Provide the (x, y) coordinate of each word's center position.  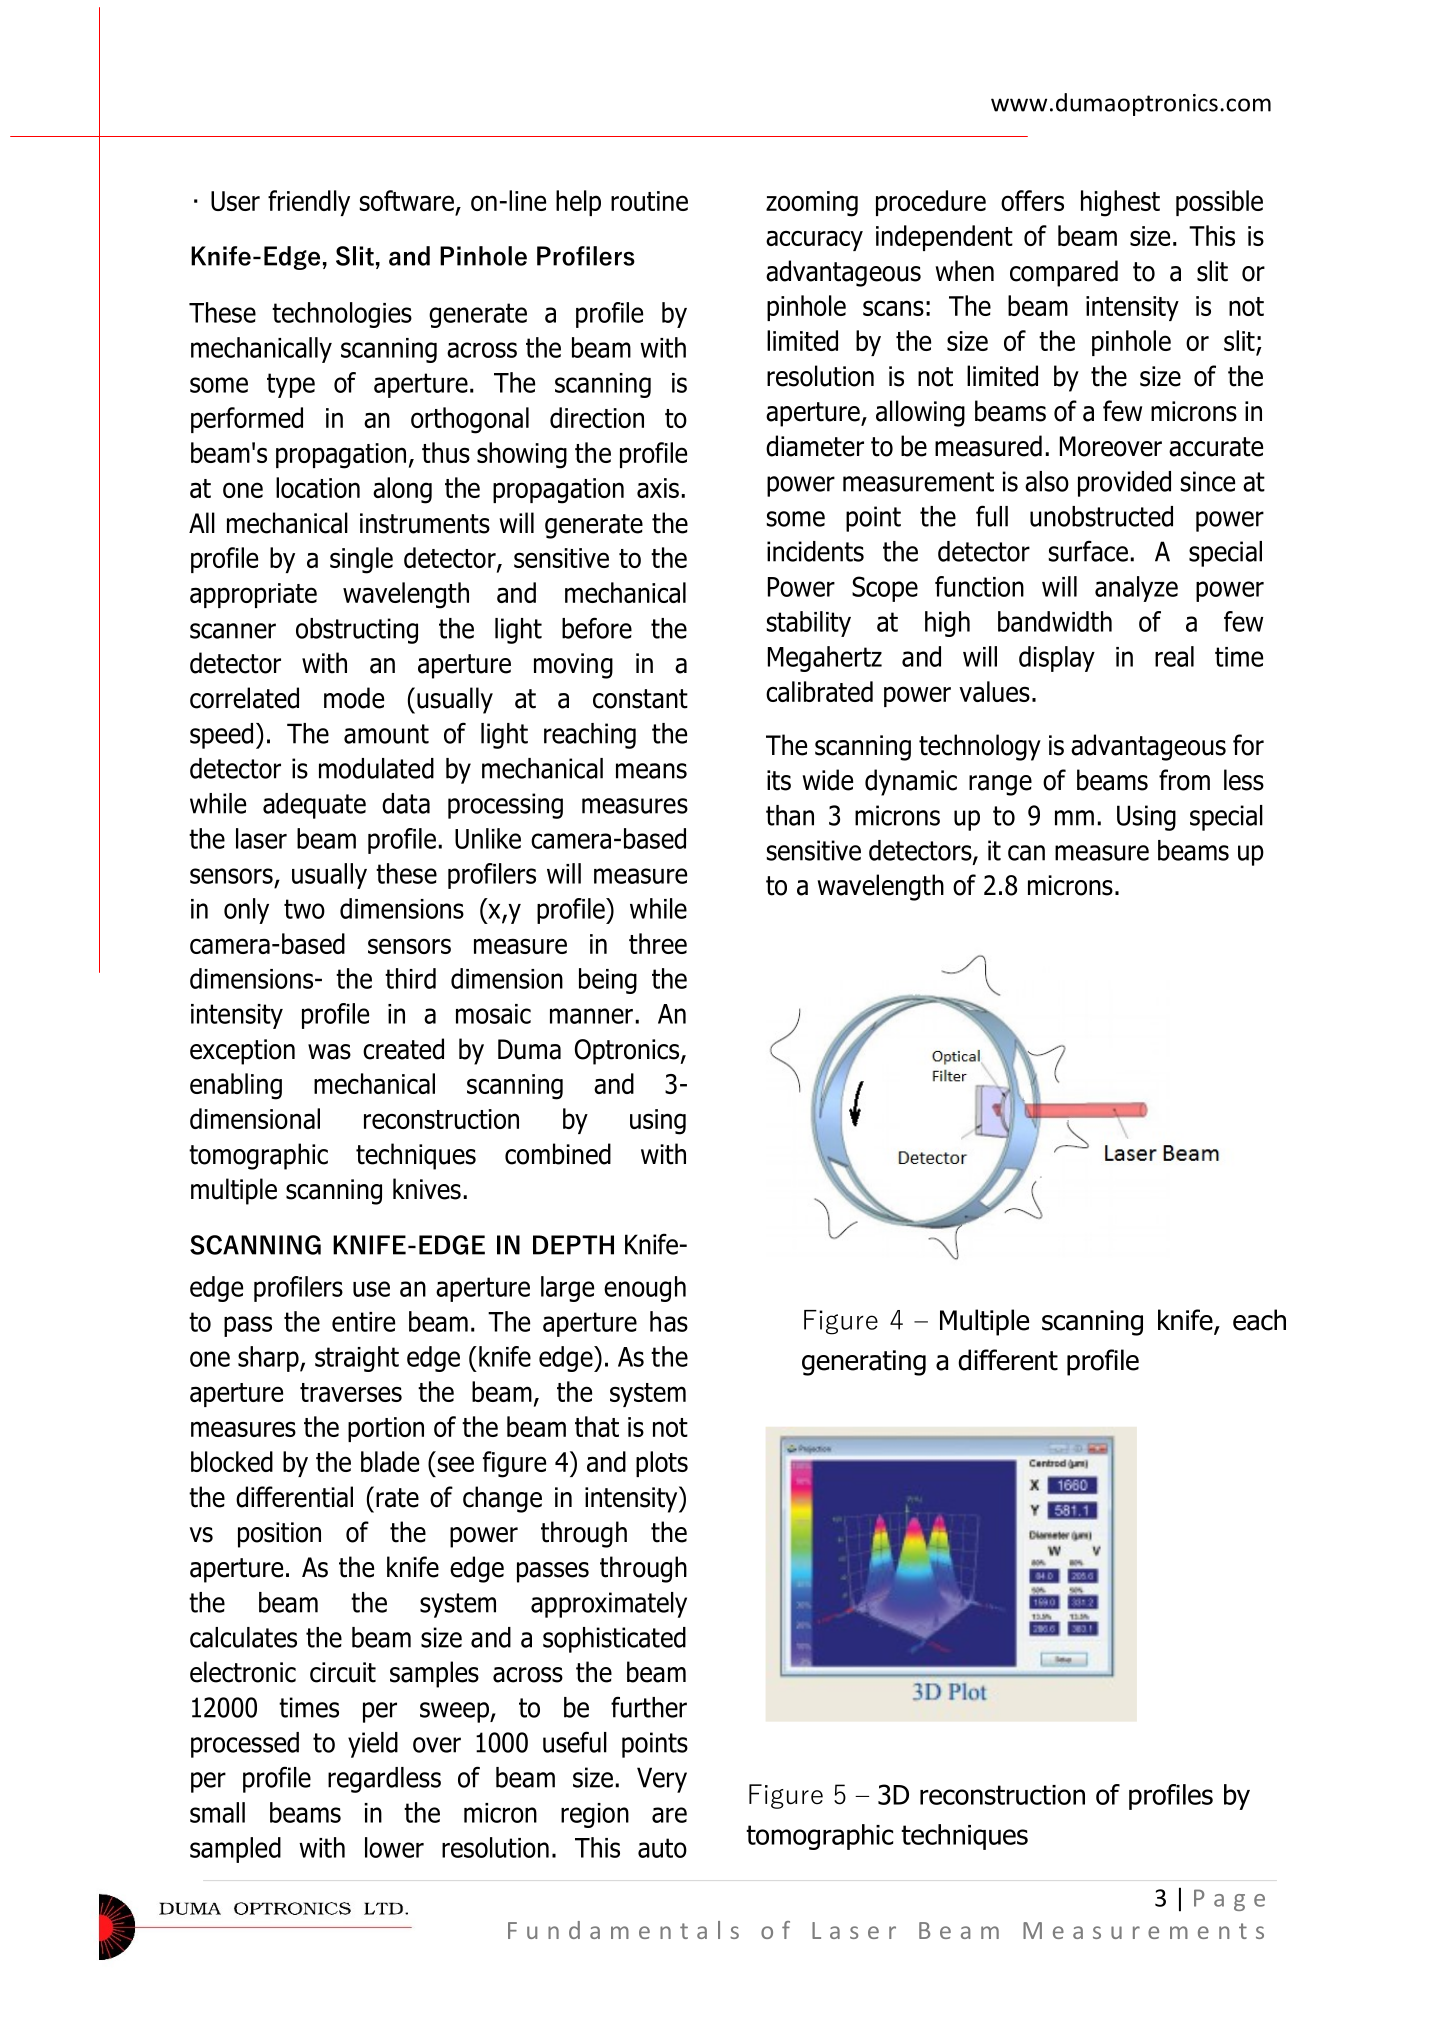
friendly (309, 203)
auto (662, 1848)
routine (649, 201)
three (658, 943)
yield (373, 1745)
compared (1064, 273)
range (1000, 785)
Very (662, 1780)
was (329, 1052)
